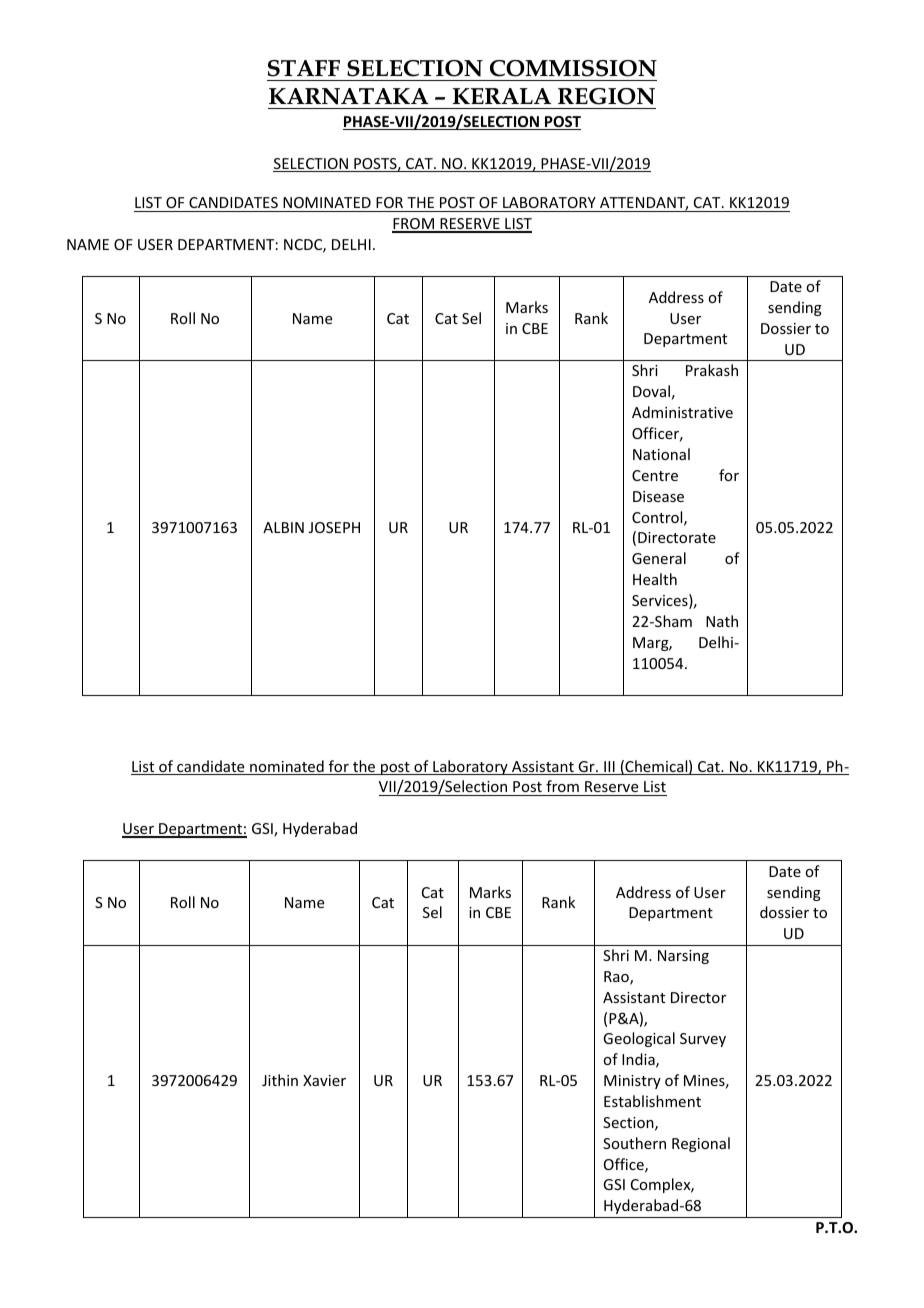 The width and height of the image is (924, 1308). I want to click on ALBIN, so click(283, 527).
